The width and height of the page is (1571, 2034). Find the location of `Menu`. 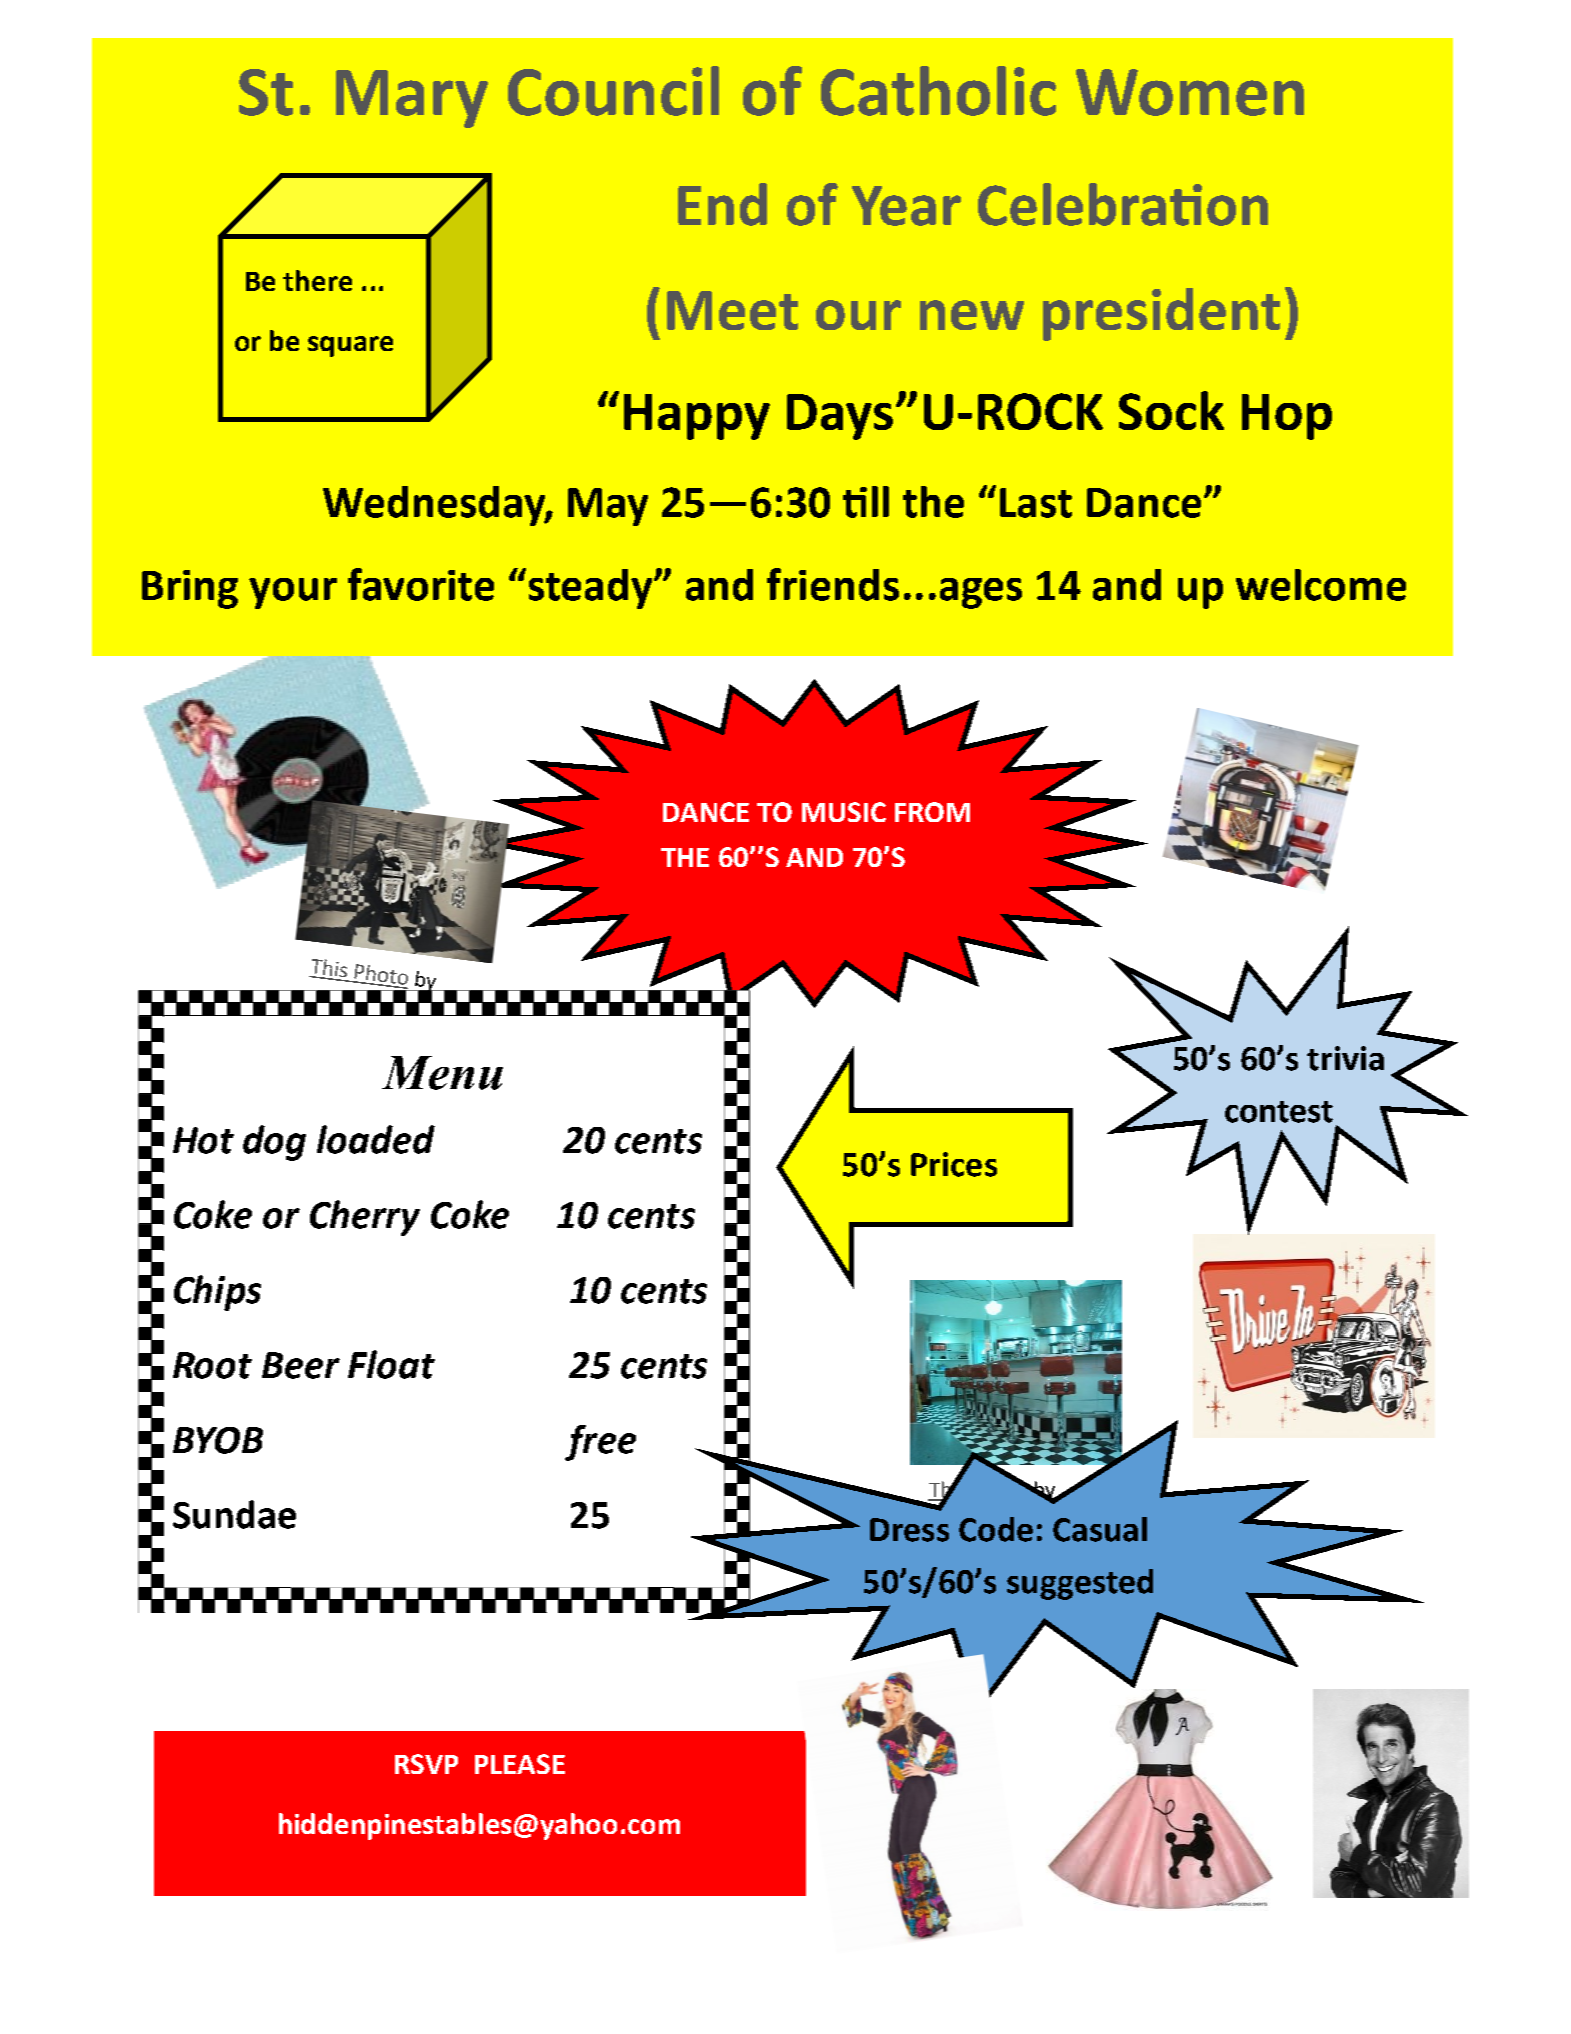

Menu is located at coordinates (442, 1073).
